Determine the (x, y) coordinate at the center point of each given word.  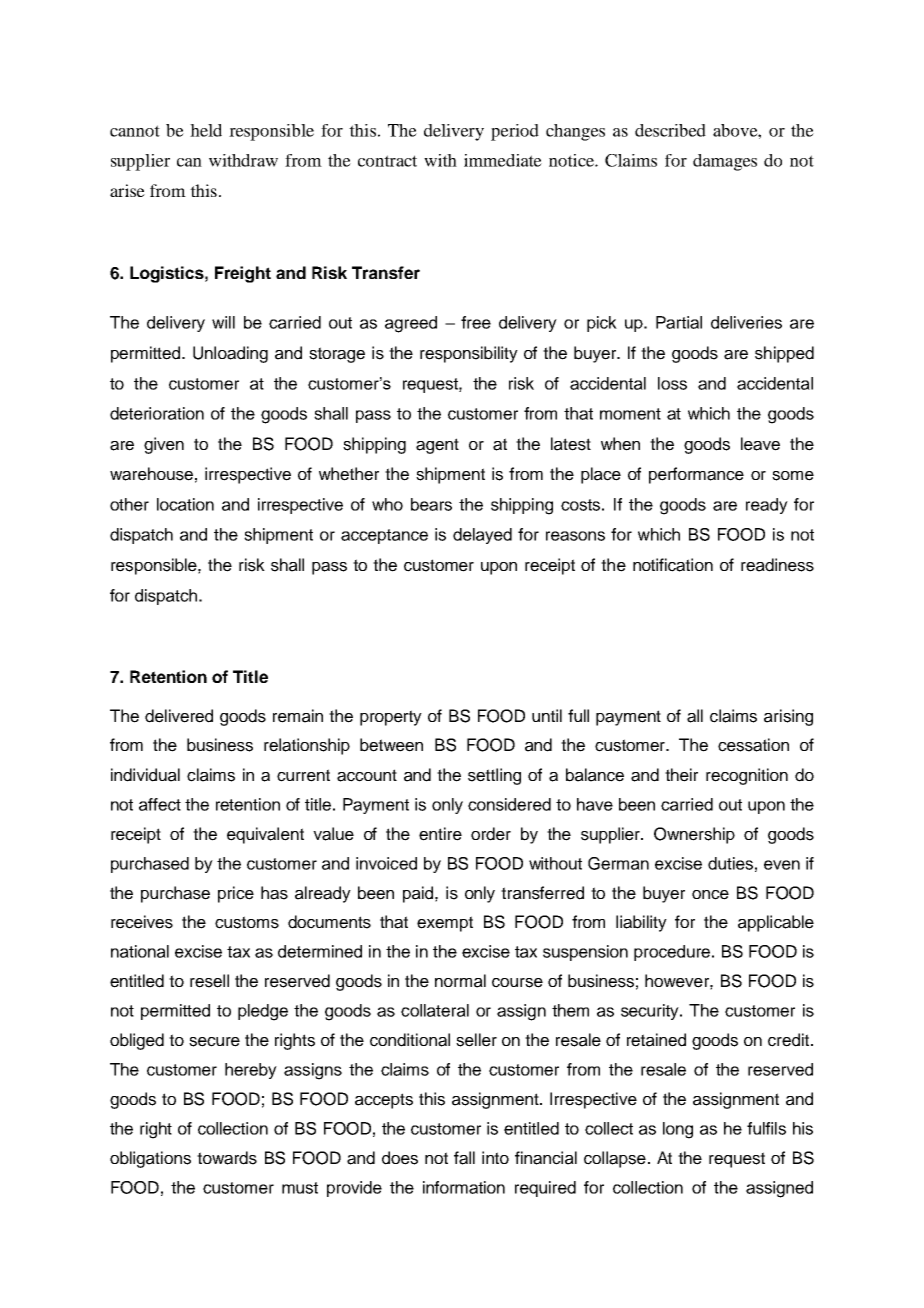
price (236, 894)
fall (464, 1158)
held (206, 130)
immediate (503, 160)
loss (672, 383)
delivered (179, 716)
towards (227, 1158)
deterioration (157, 413)
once (710, 895)
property (391, 718)
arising (788, 717)
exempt (445, 924)
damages (725, 162)
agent (437, 446)
